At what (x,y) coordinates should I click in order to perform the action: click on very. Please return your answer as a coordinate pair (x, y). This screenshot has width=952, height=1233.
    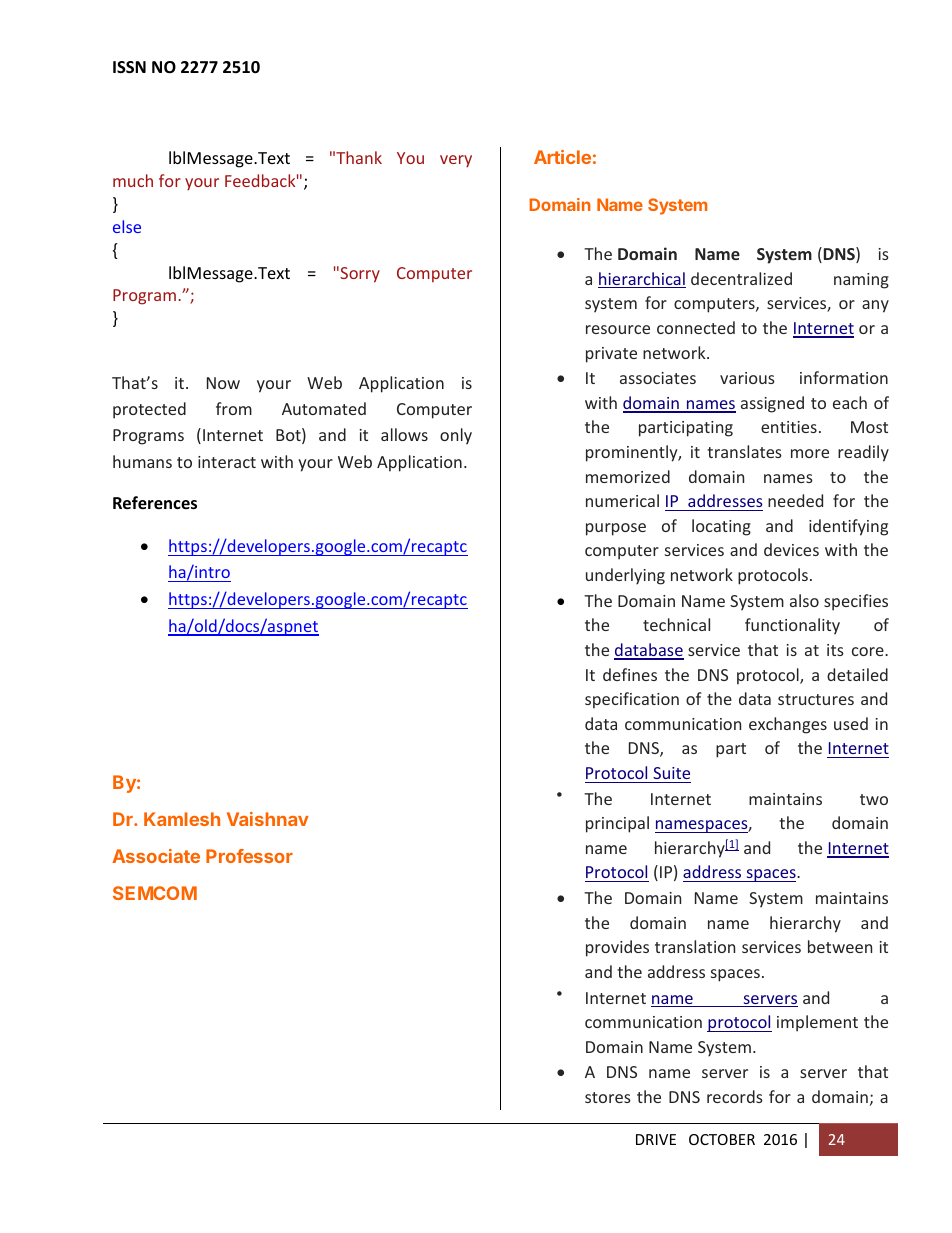
    Looking at the image, I should click on (456, 161).
